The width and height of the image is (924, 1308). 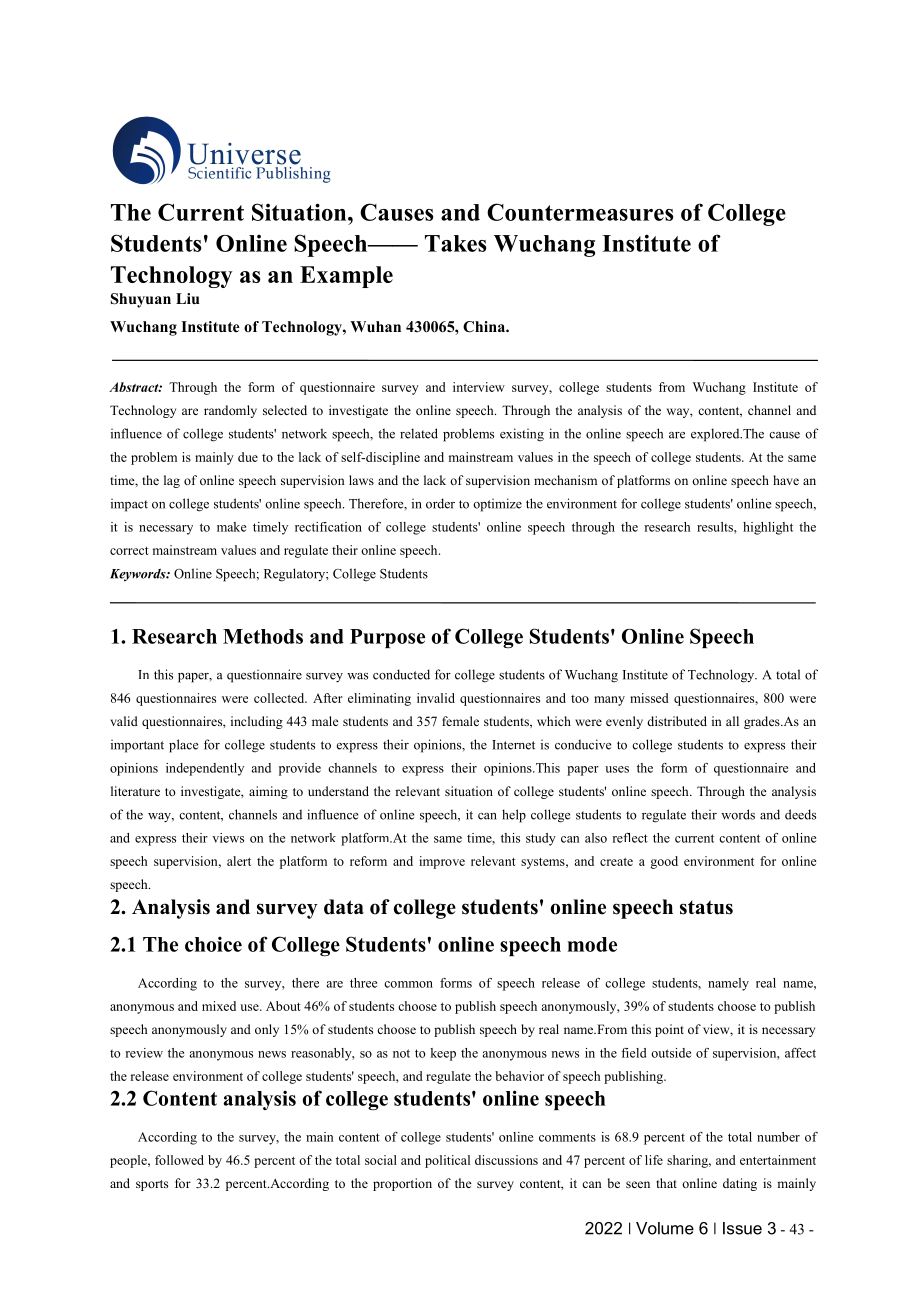 What do you see at coordinates (649, 698) in the image?
I see `missed` at bounding box center [649, 698].
